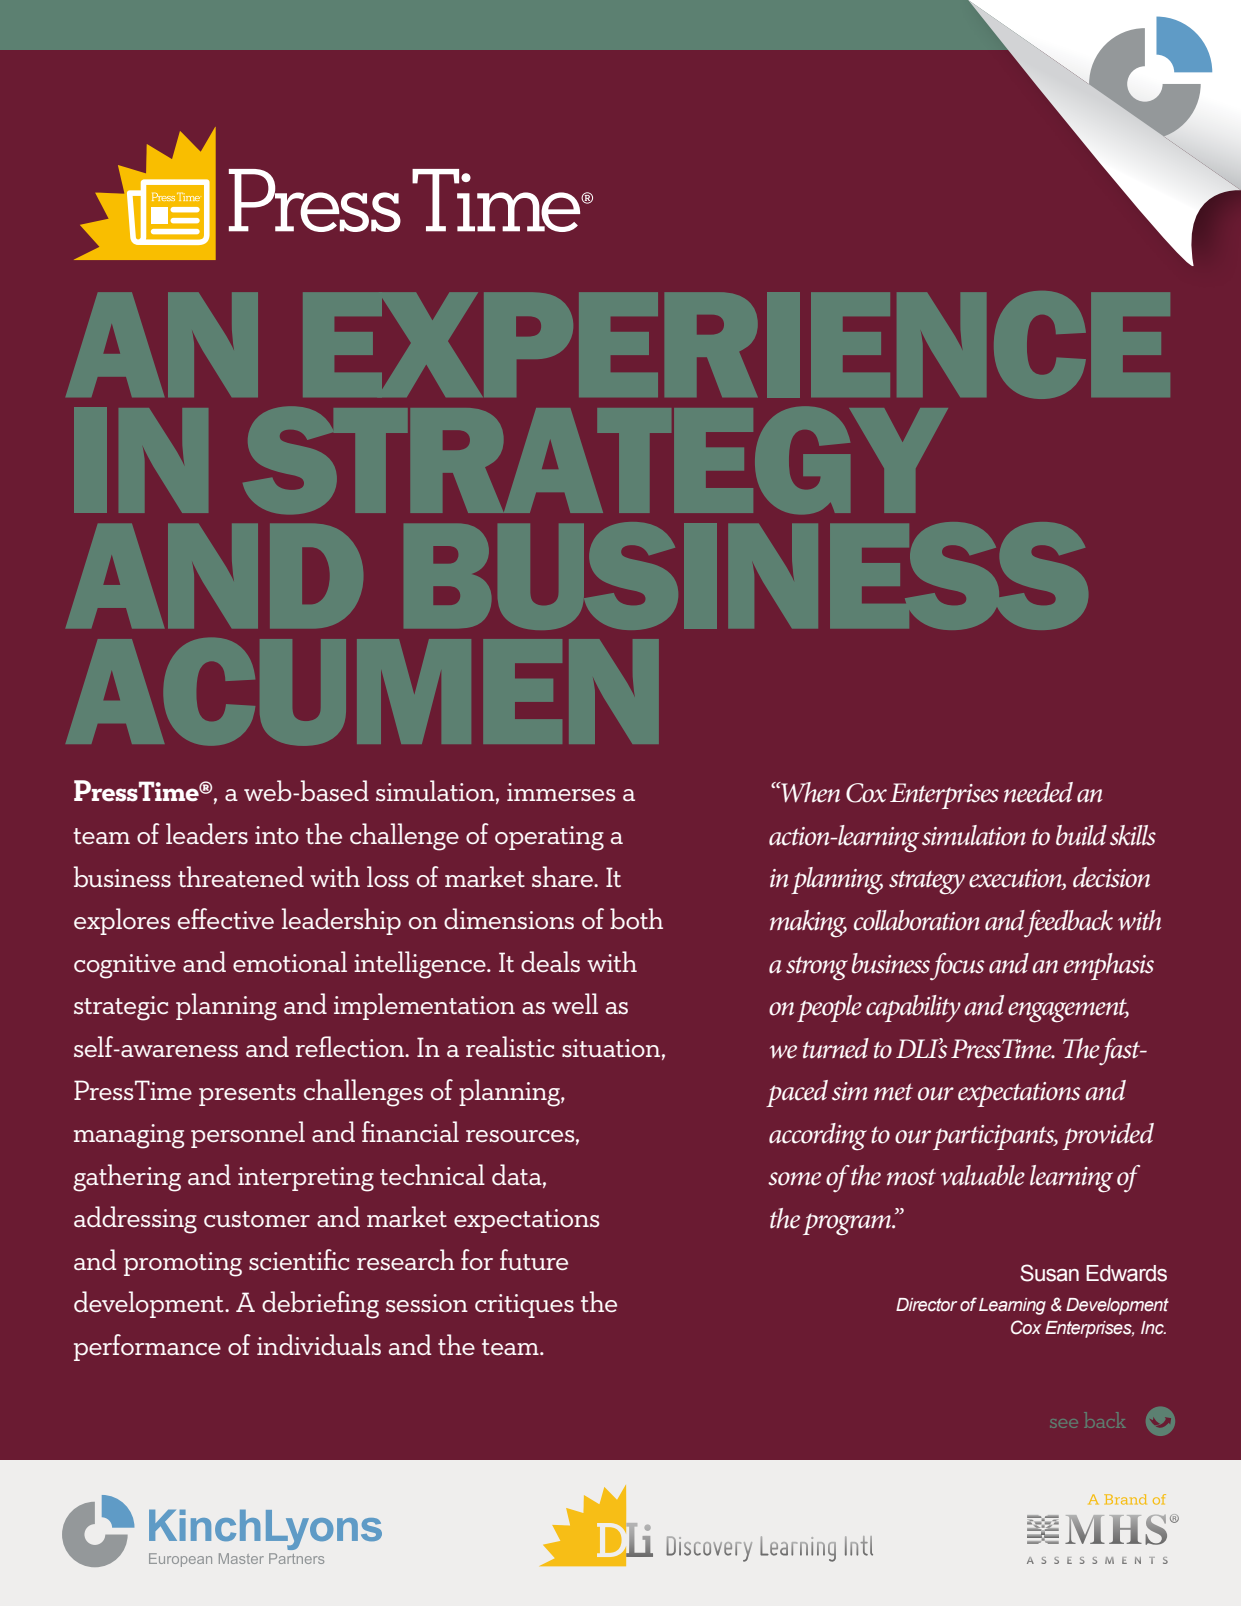  Describe the element at coordinates (524, 1306) in the screenshot. I see `critiques` at that location.
